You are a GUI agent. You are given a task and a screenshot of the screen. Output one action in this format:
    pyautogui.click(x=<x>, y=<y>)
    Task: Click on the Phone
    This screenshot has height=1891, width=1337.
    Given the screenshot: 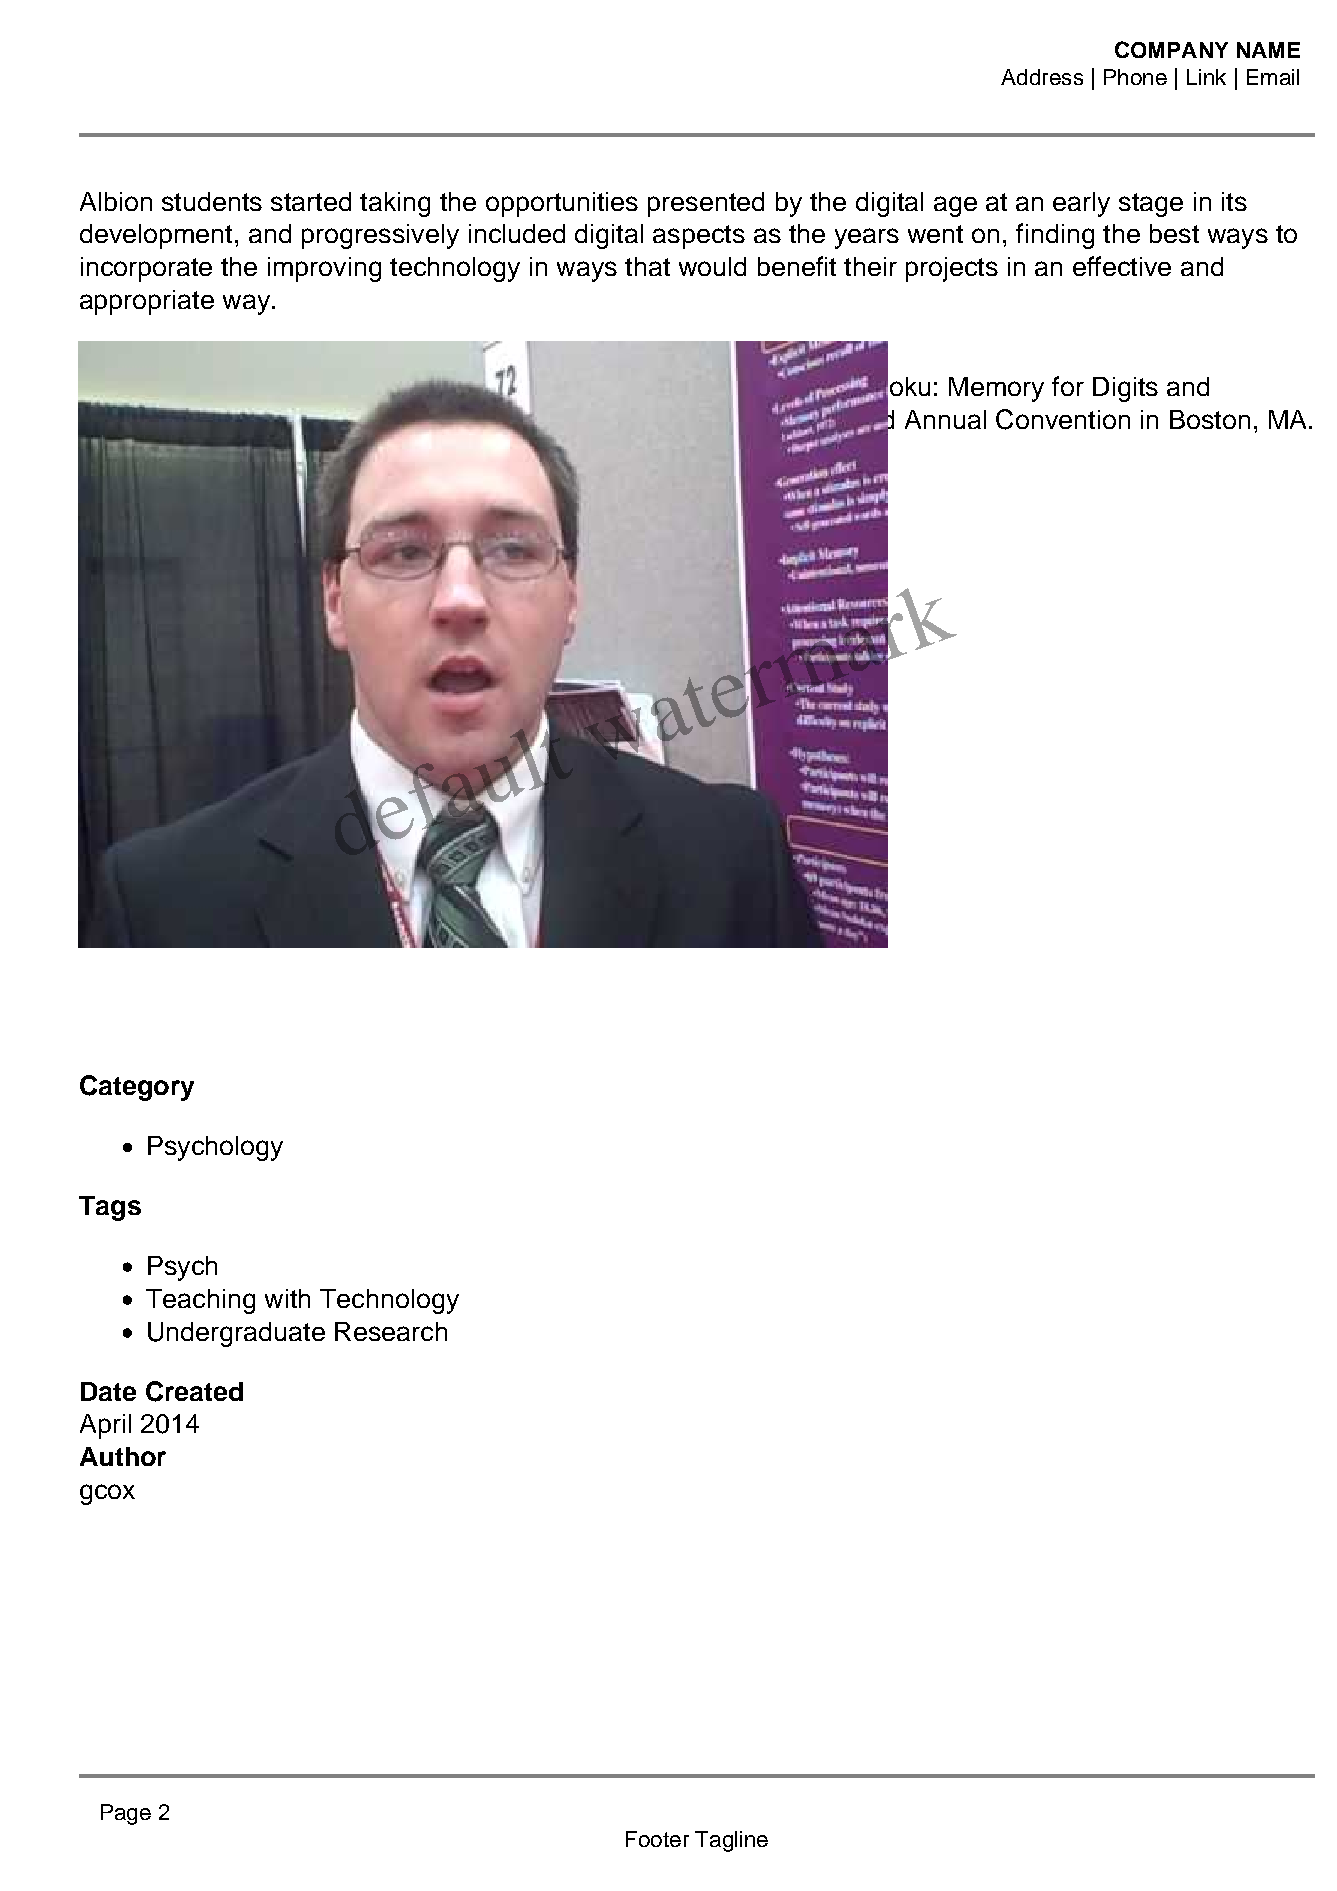 What is the action you would take?
    pyautogui.click(x=1135, y=77)
